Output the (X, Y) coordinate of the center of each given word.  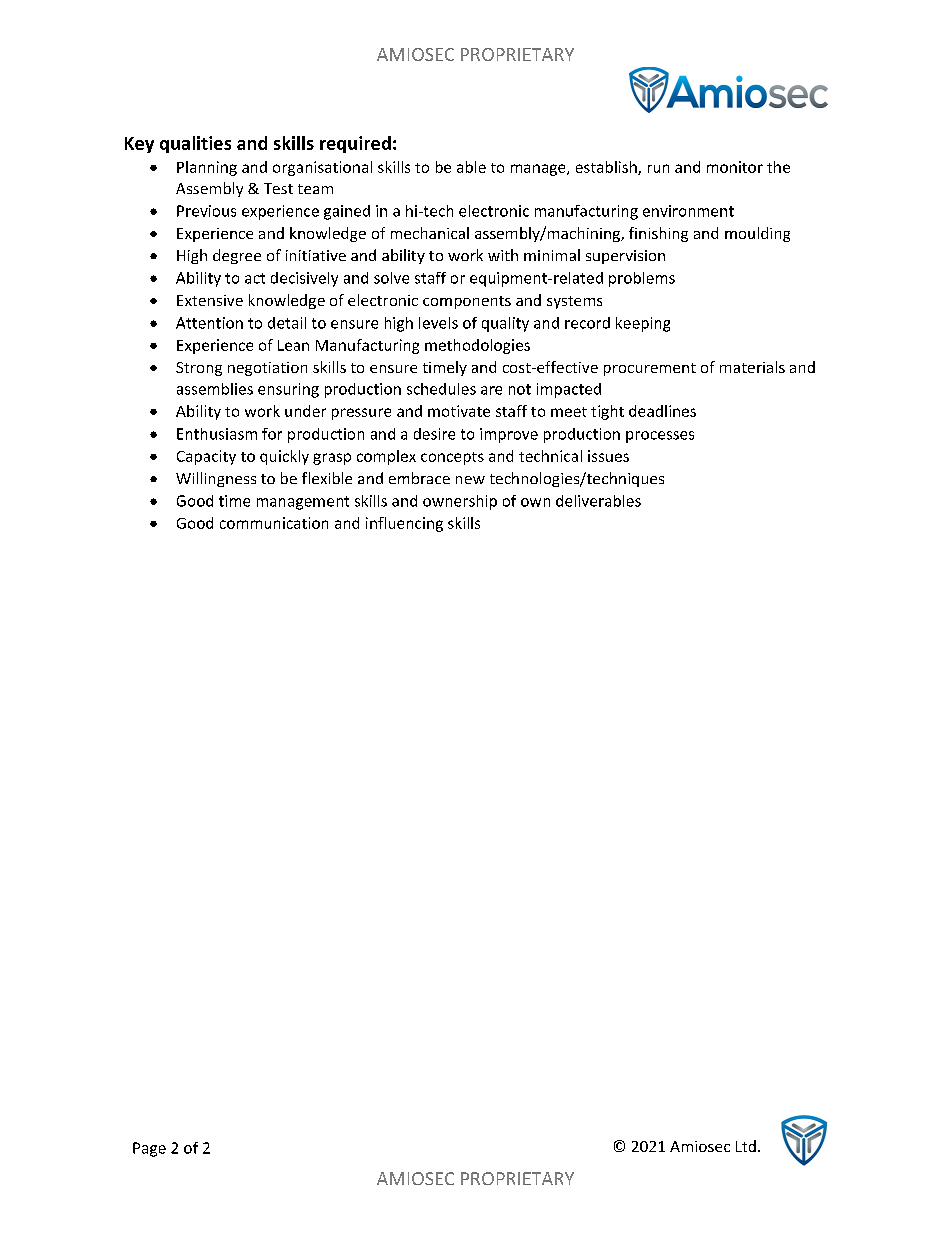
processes (660, 437)
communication (274, 523)
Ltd (746, 1146)
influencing (404, 524)
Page (149, 1149)
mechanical (430, 233)
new (470, 480)
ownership (460, 502)
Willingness (216, 479)
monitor (735, 167)
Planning (207, 168)
